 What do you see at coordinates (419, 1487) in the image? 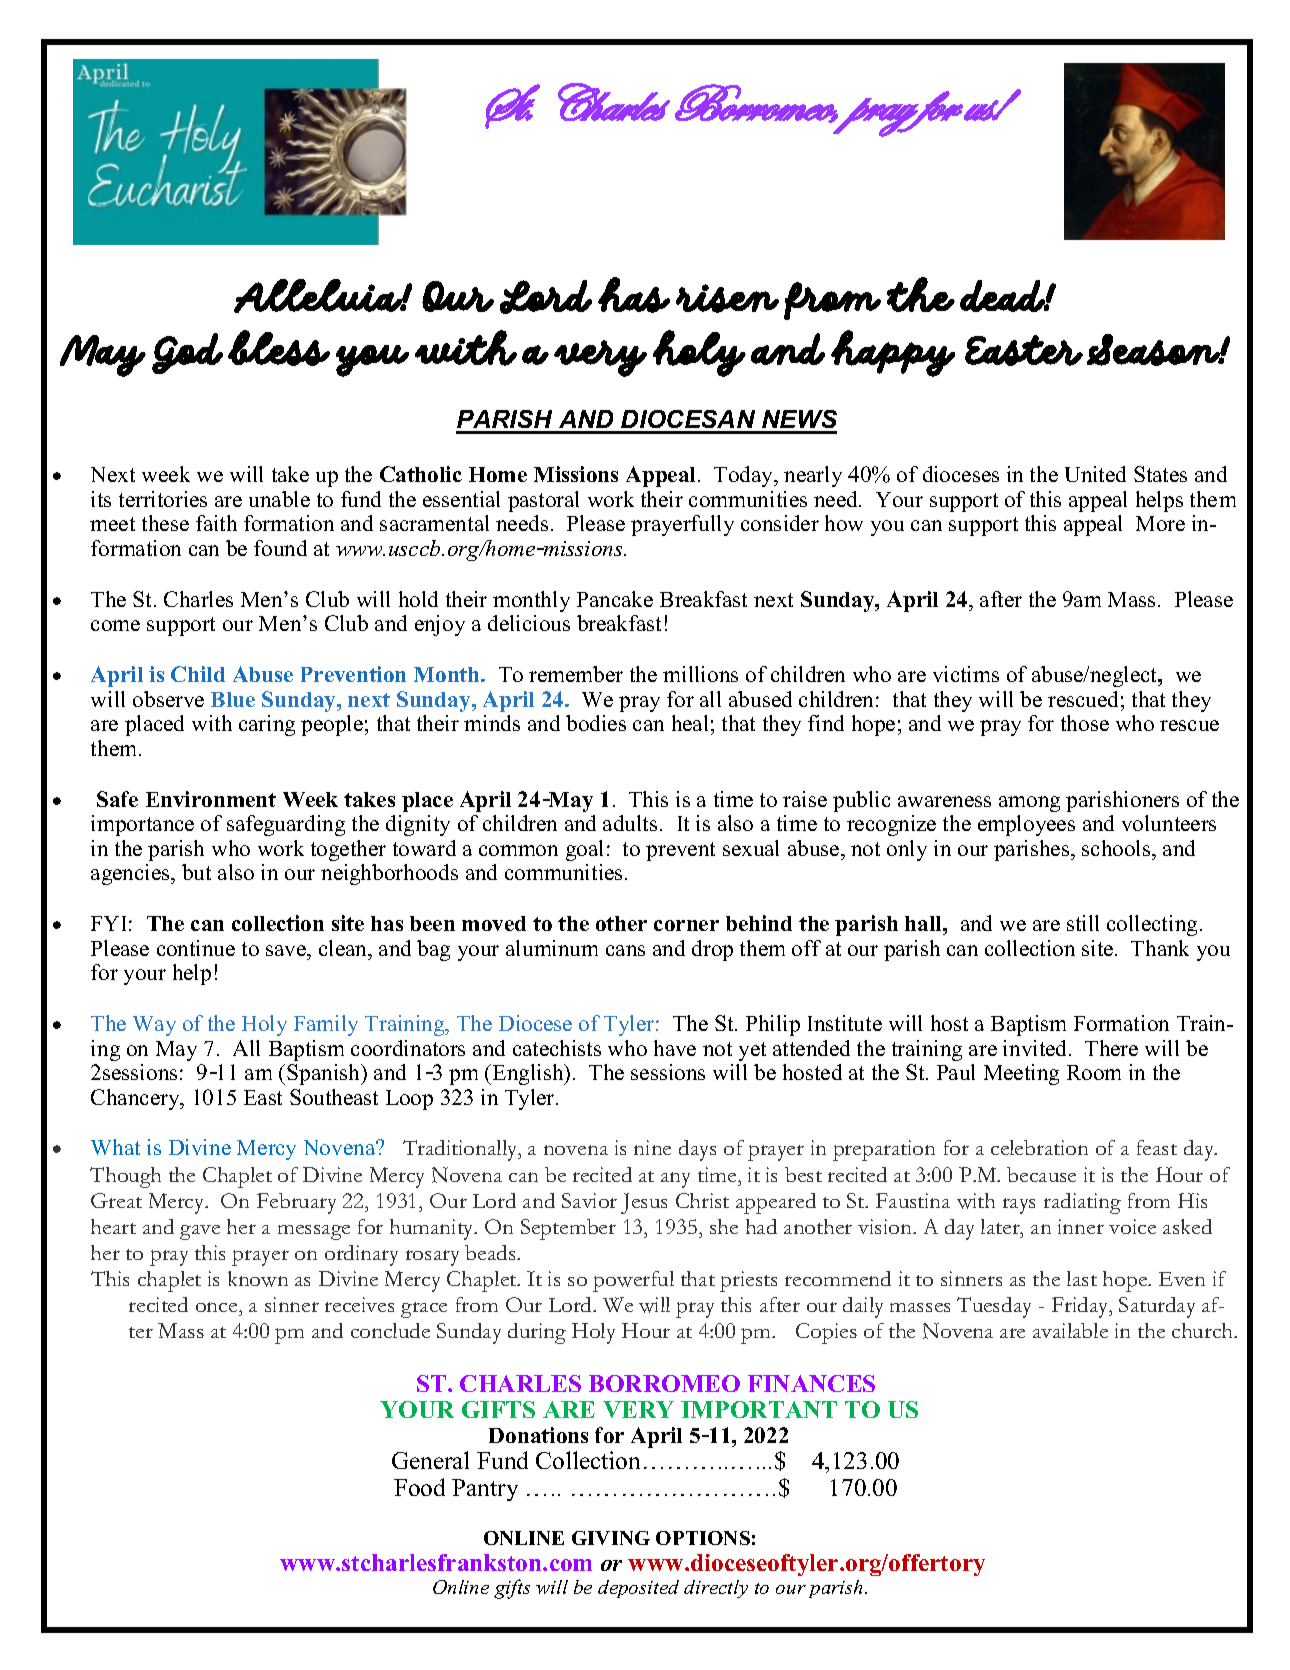
I see `Food` at bounding box center [419, 1487].
